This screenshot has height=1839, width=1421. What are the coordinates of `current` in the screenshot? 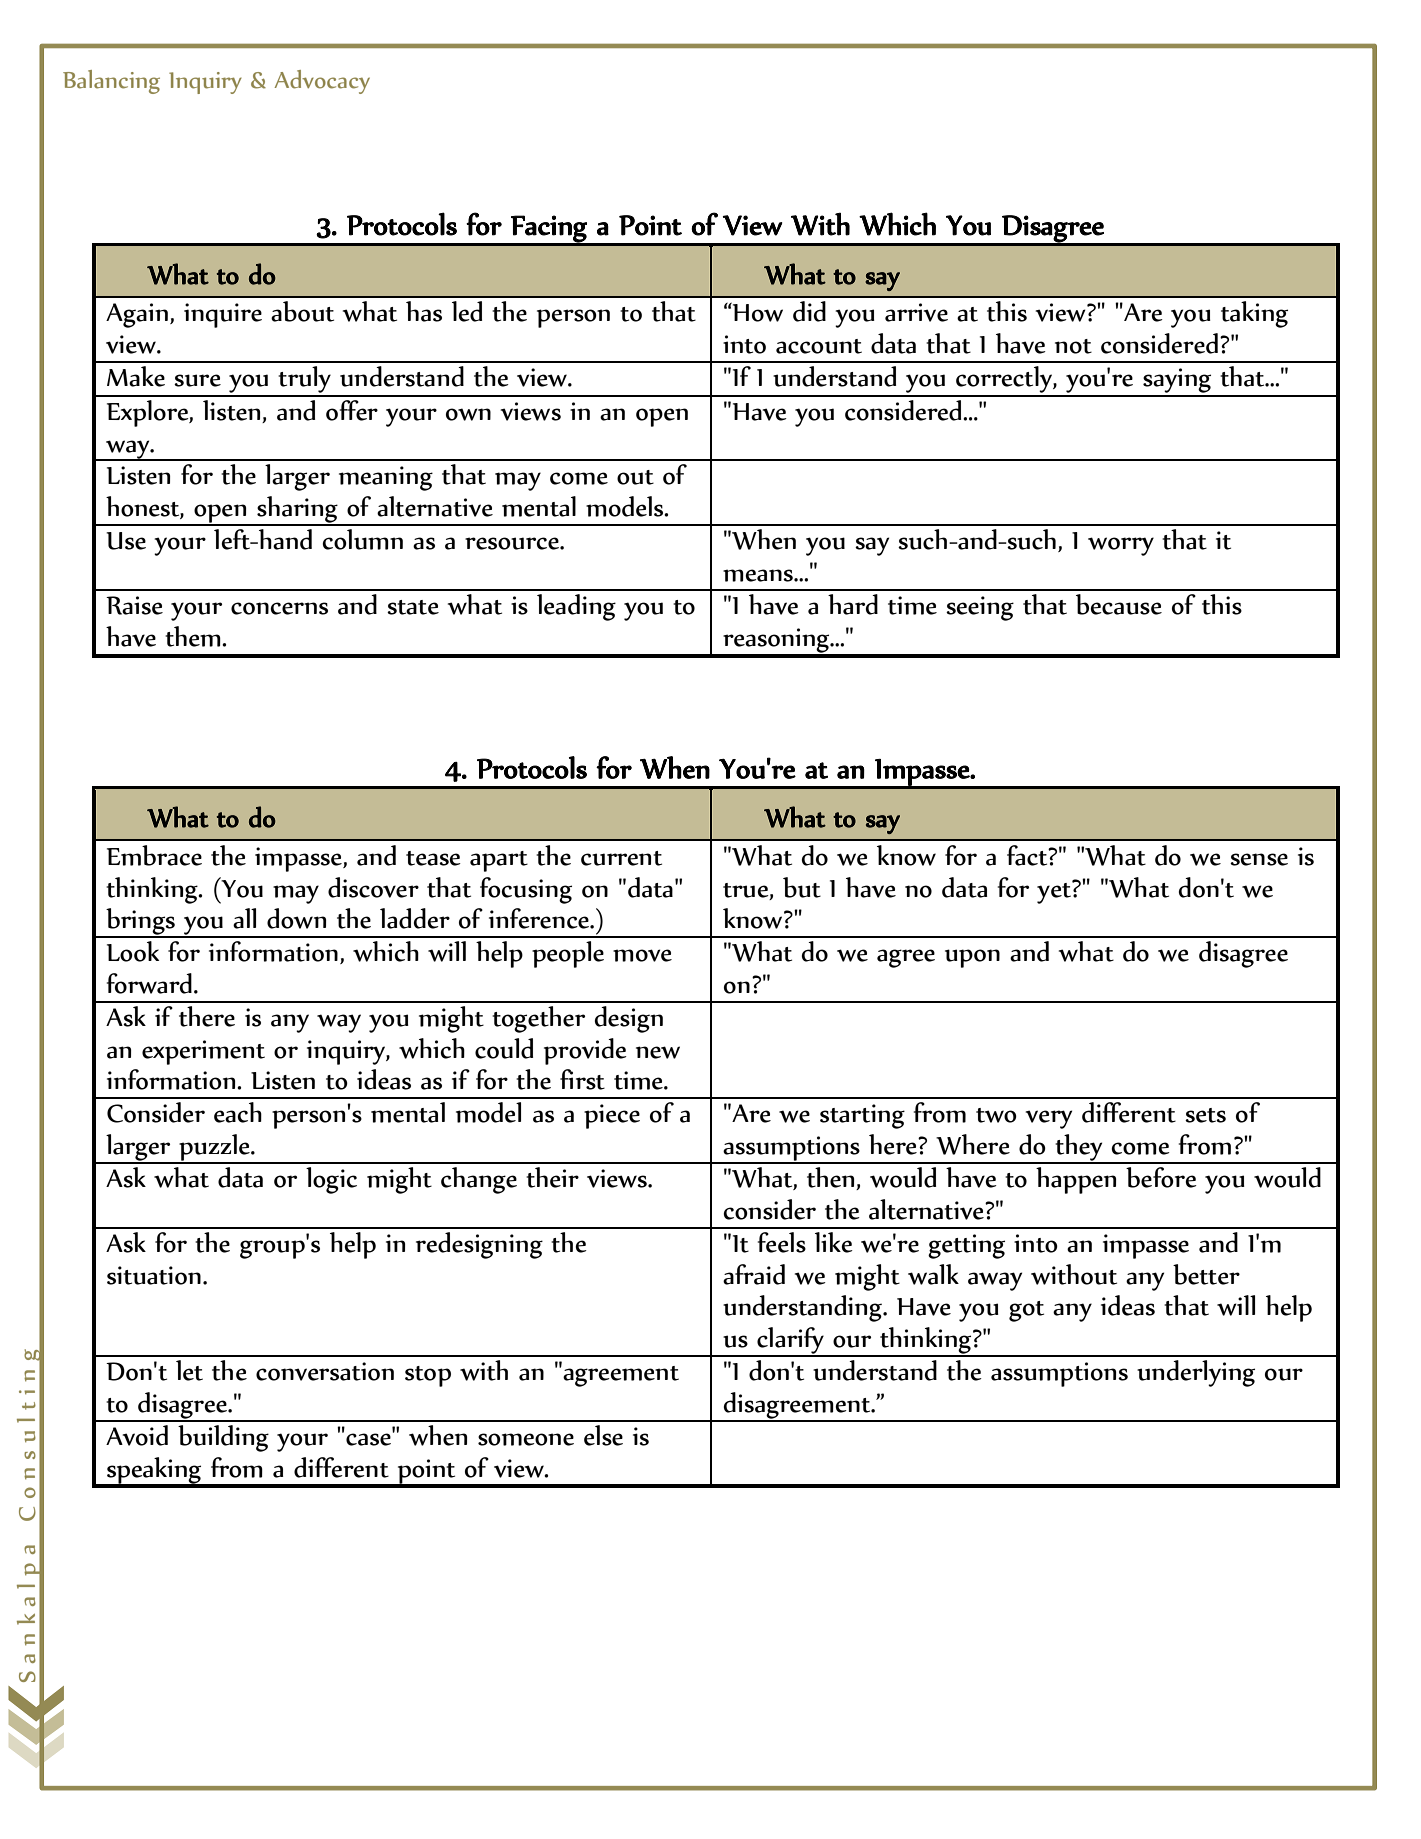 It's located at (621, 858).
